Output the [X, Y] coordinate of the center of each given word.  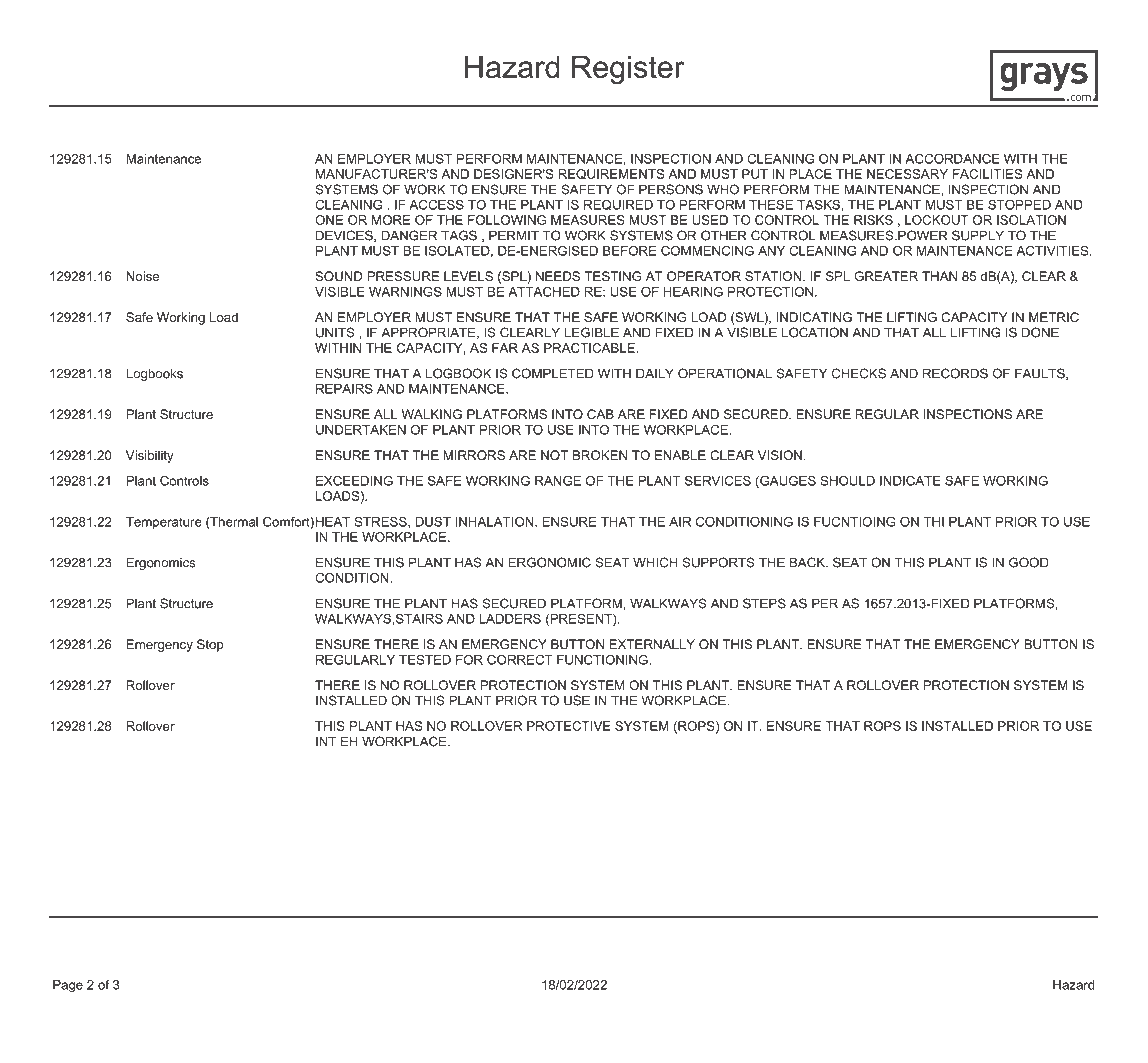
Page [68, 986]
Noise [143, 276]
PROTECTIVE [569, 726]
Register [628, 70]
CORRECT [520, 660]
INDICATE [910, 481]
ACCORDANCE [952, 159]
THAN [939, 276]
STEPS [764, 603]
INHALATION [495, 522]
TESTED [425, 660]
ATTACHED [544, 292]
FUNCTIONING [603, 660]
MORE [391, 220]
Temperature [164, 523]
